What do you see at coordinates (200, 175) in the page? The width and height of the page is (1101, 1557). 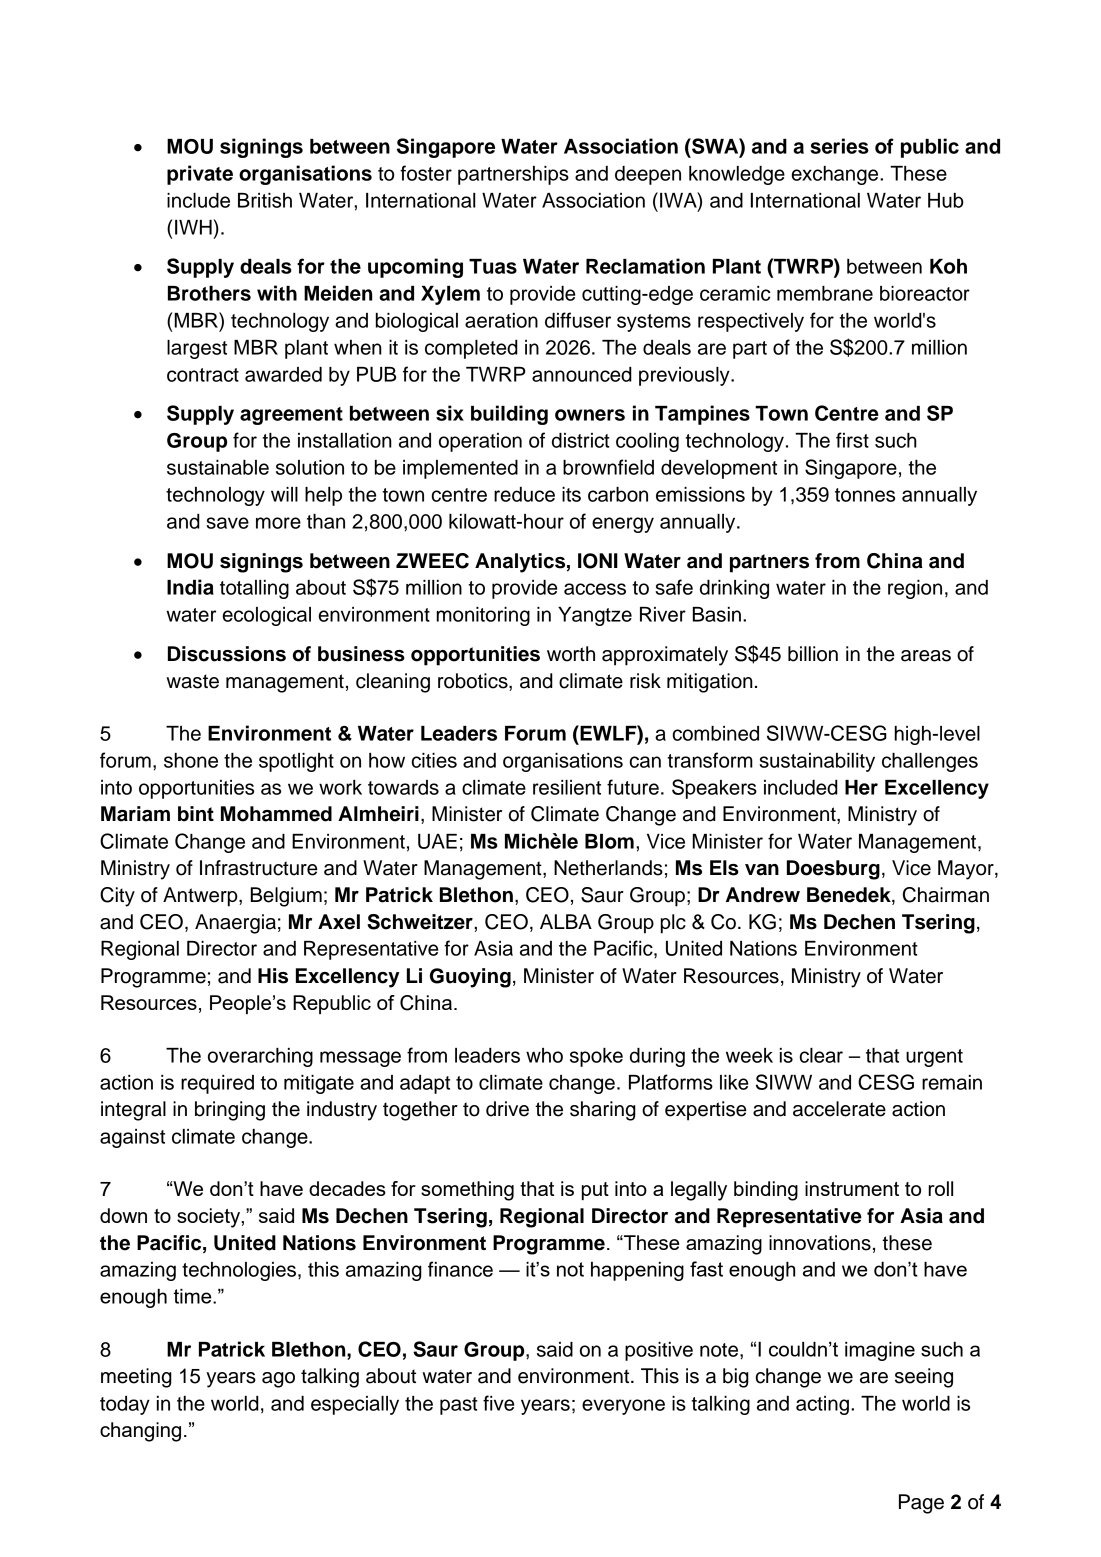 I see `private` at bounding box center [200, 175].
